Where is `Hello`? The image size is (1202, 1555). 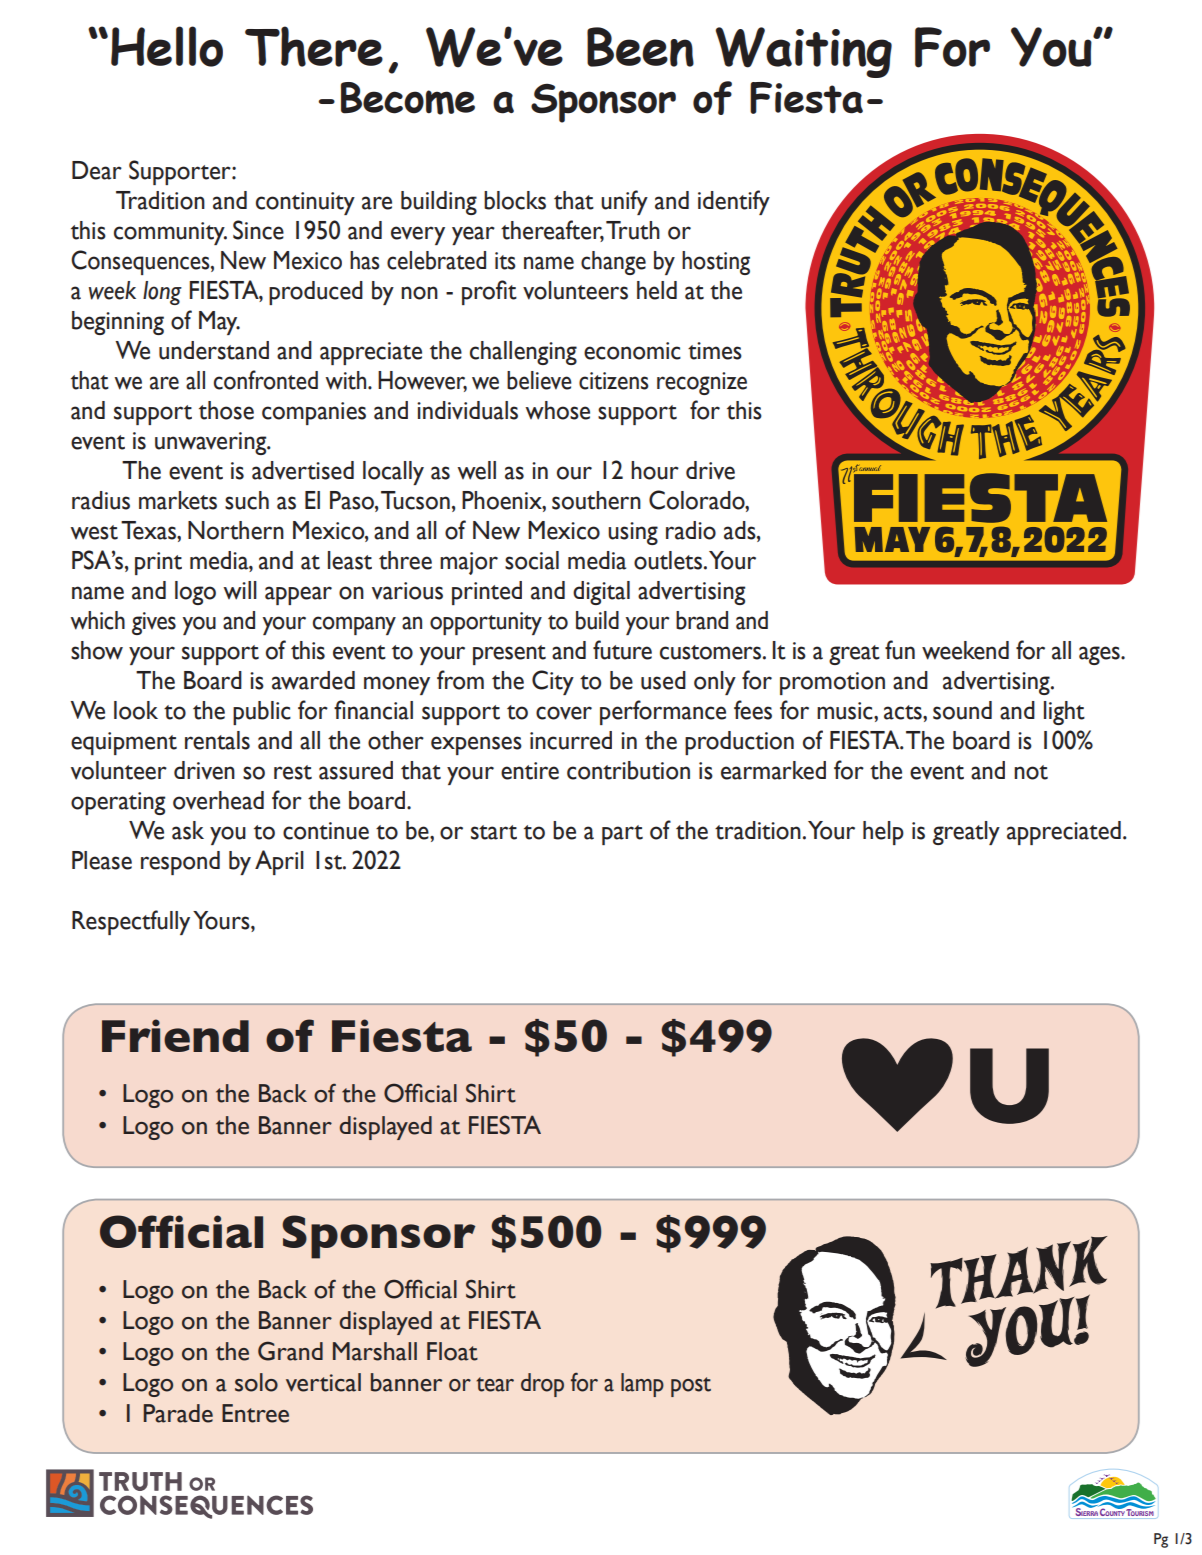
Hello is located at coordinates (167, 46).
